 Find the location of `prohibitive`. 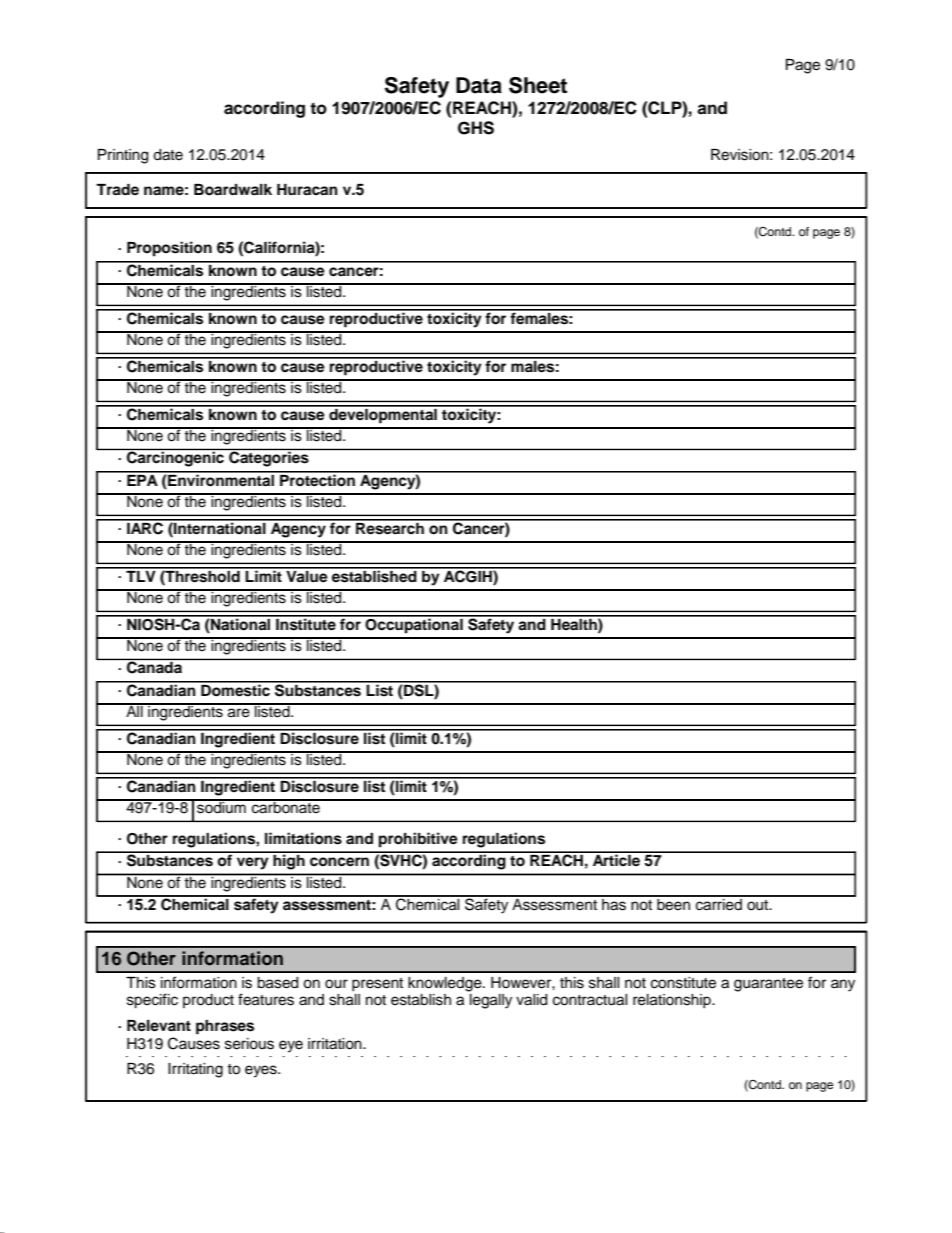

prohibitive is located at coordinates (418, 840).
